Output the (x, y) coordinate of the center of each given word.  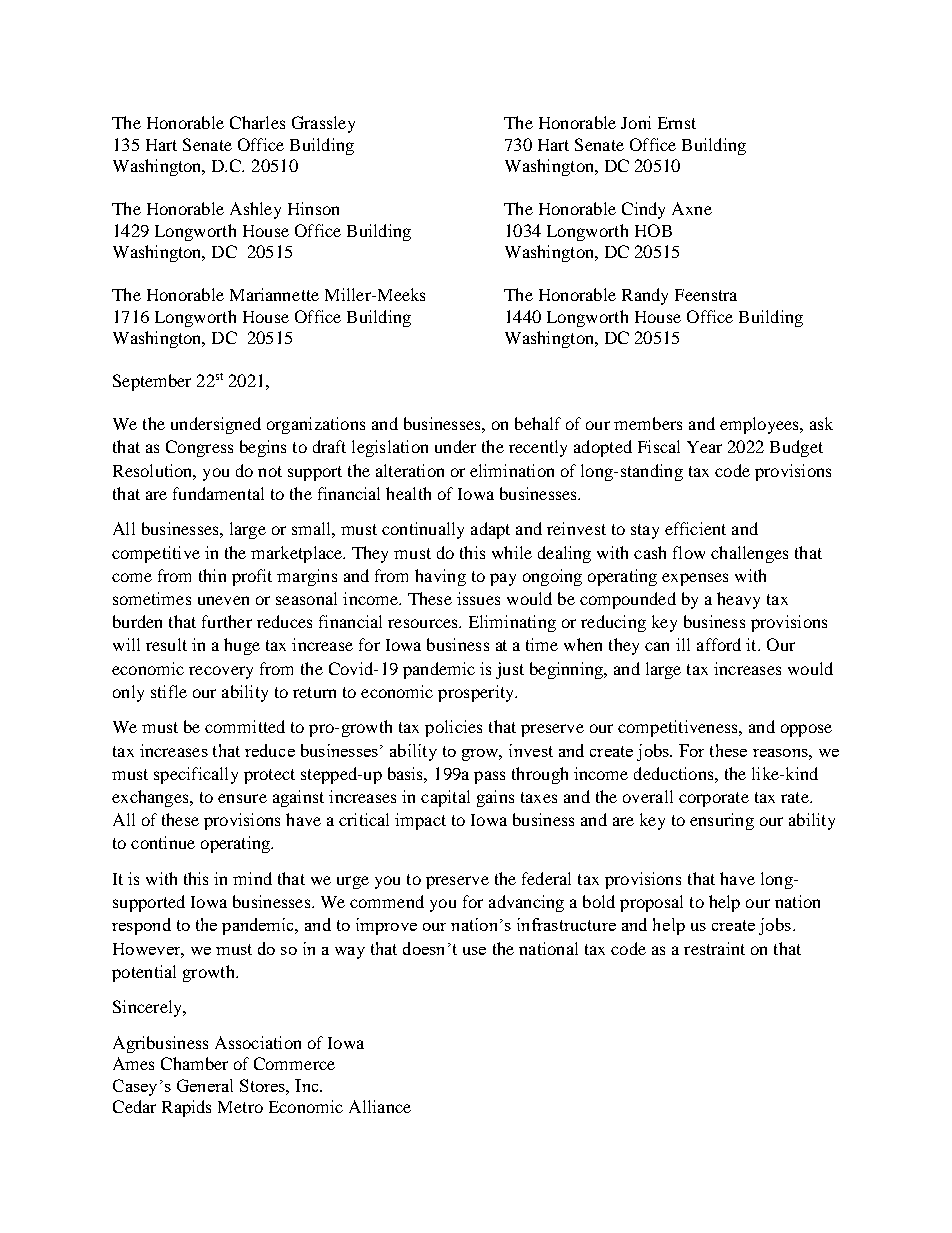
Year (704, 447)
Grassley (323, 124)
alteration (410, 470)
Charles (257, 122)
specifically (196, 775)
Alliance (380, 1106)
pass (489, 777)
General (205, 1085)
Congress (199, 448)
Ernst (677, 123)
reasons (781, 753)
